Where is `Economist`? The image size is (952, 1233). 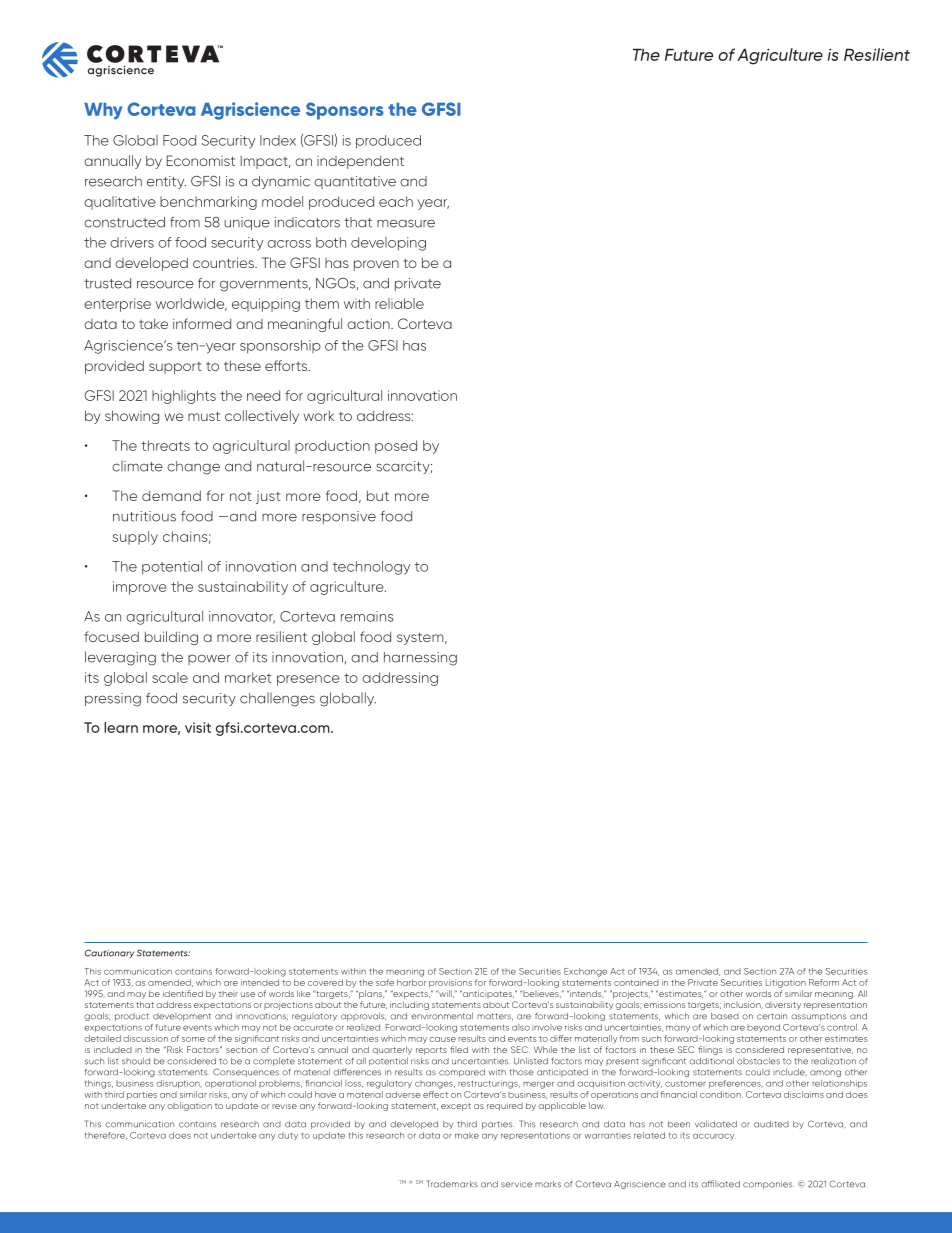 Economist is located at coordinates (201, 160).
